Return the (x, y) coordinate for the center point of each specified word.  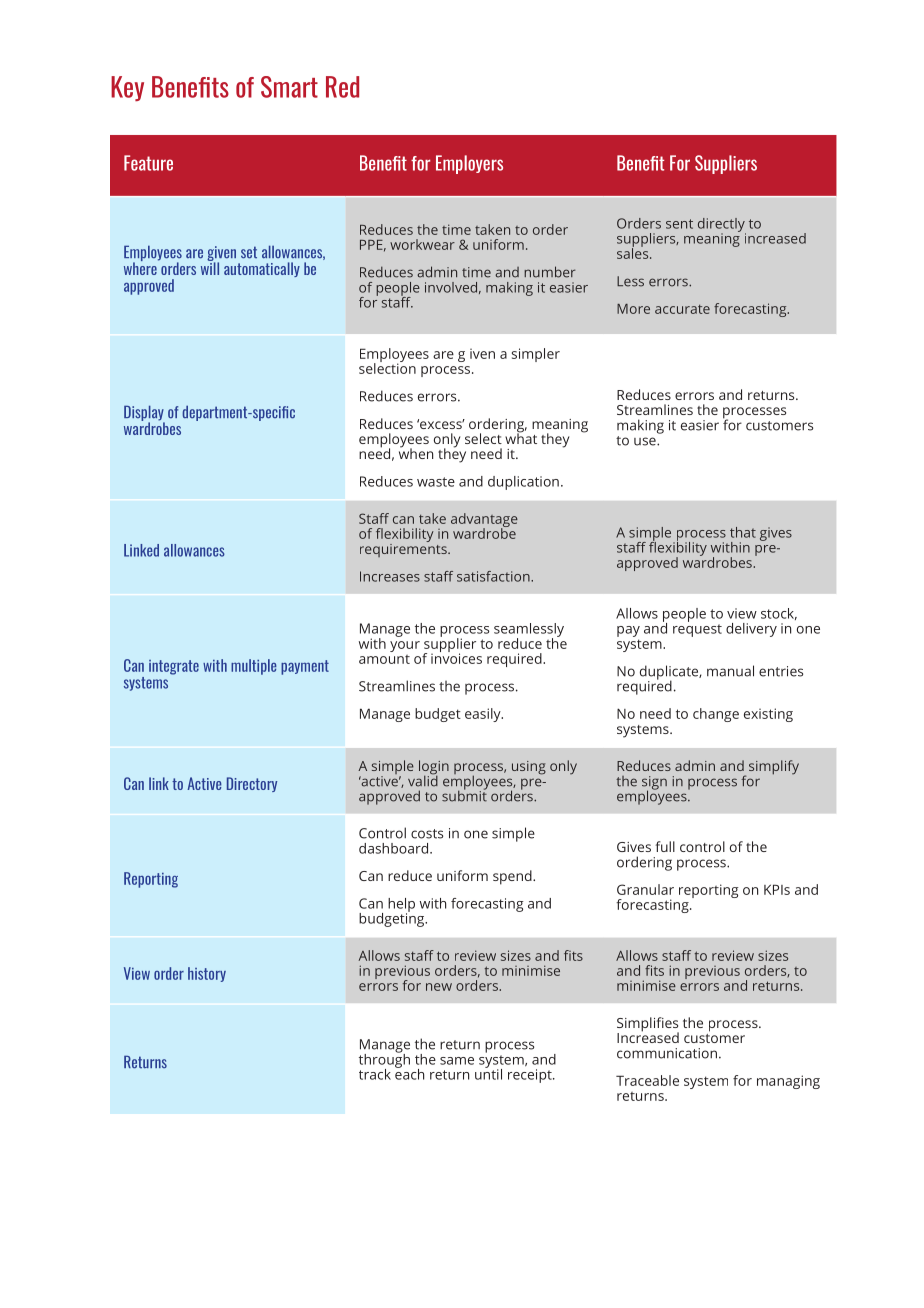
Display (144, 414)
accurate (682, 309)
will (210, 267)
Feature (148, 163)
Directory (252, 784)
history (207, 974)
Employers (469, 164)
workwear (422, 244)
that (743, 532)
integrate (174, 667)
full (665, 846)
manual (730, 671)
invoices (456, 657)
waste (436, 482)
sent (679, 224)
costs (427, 834)
